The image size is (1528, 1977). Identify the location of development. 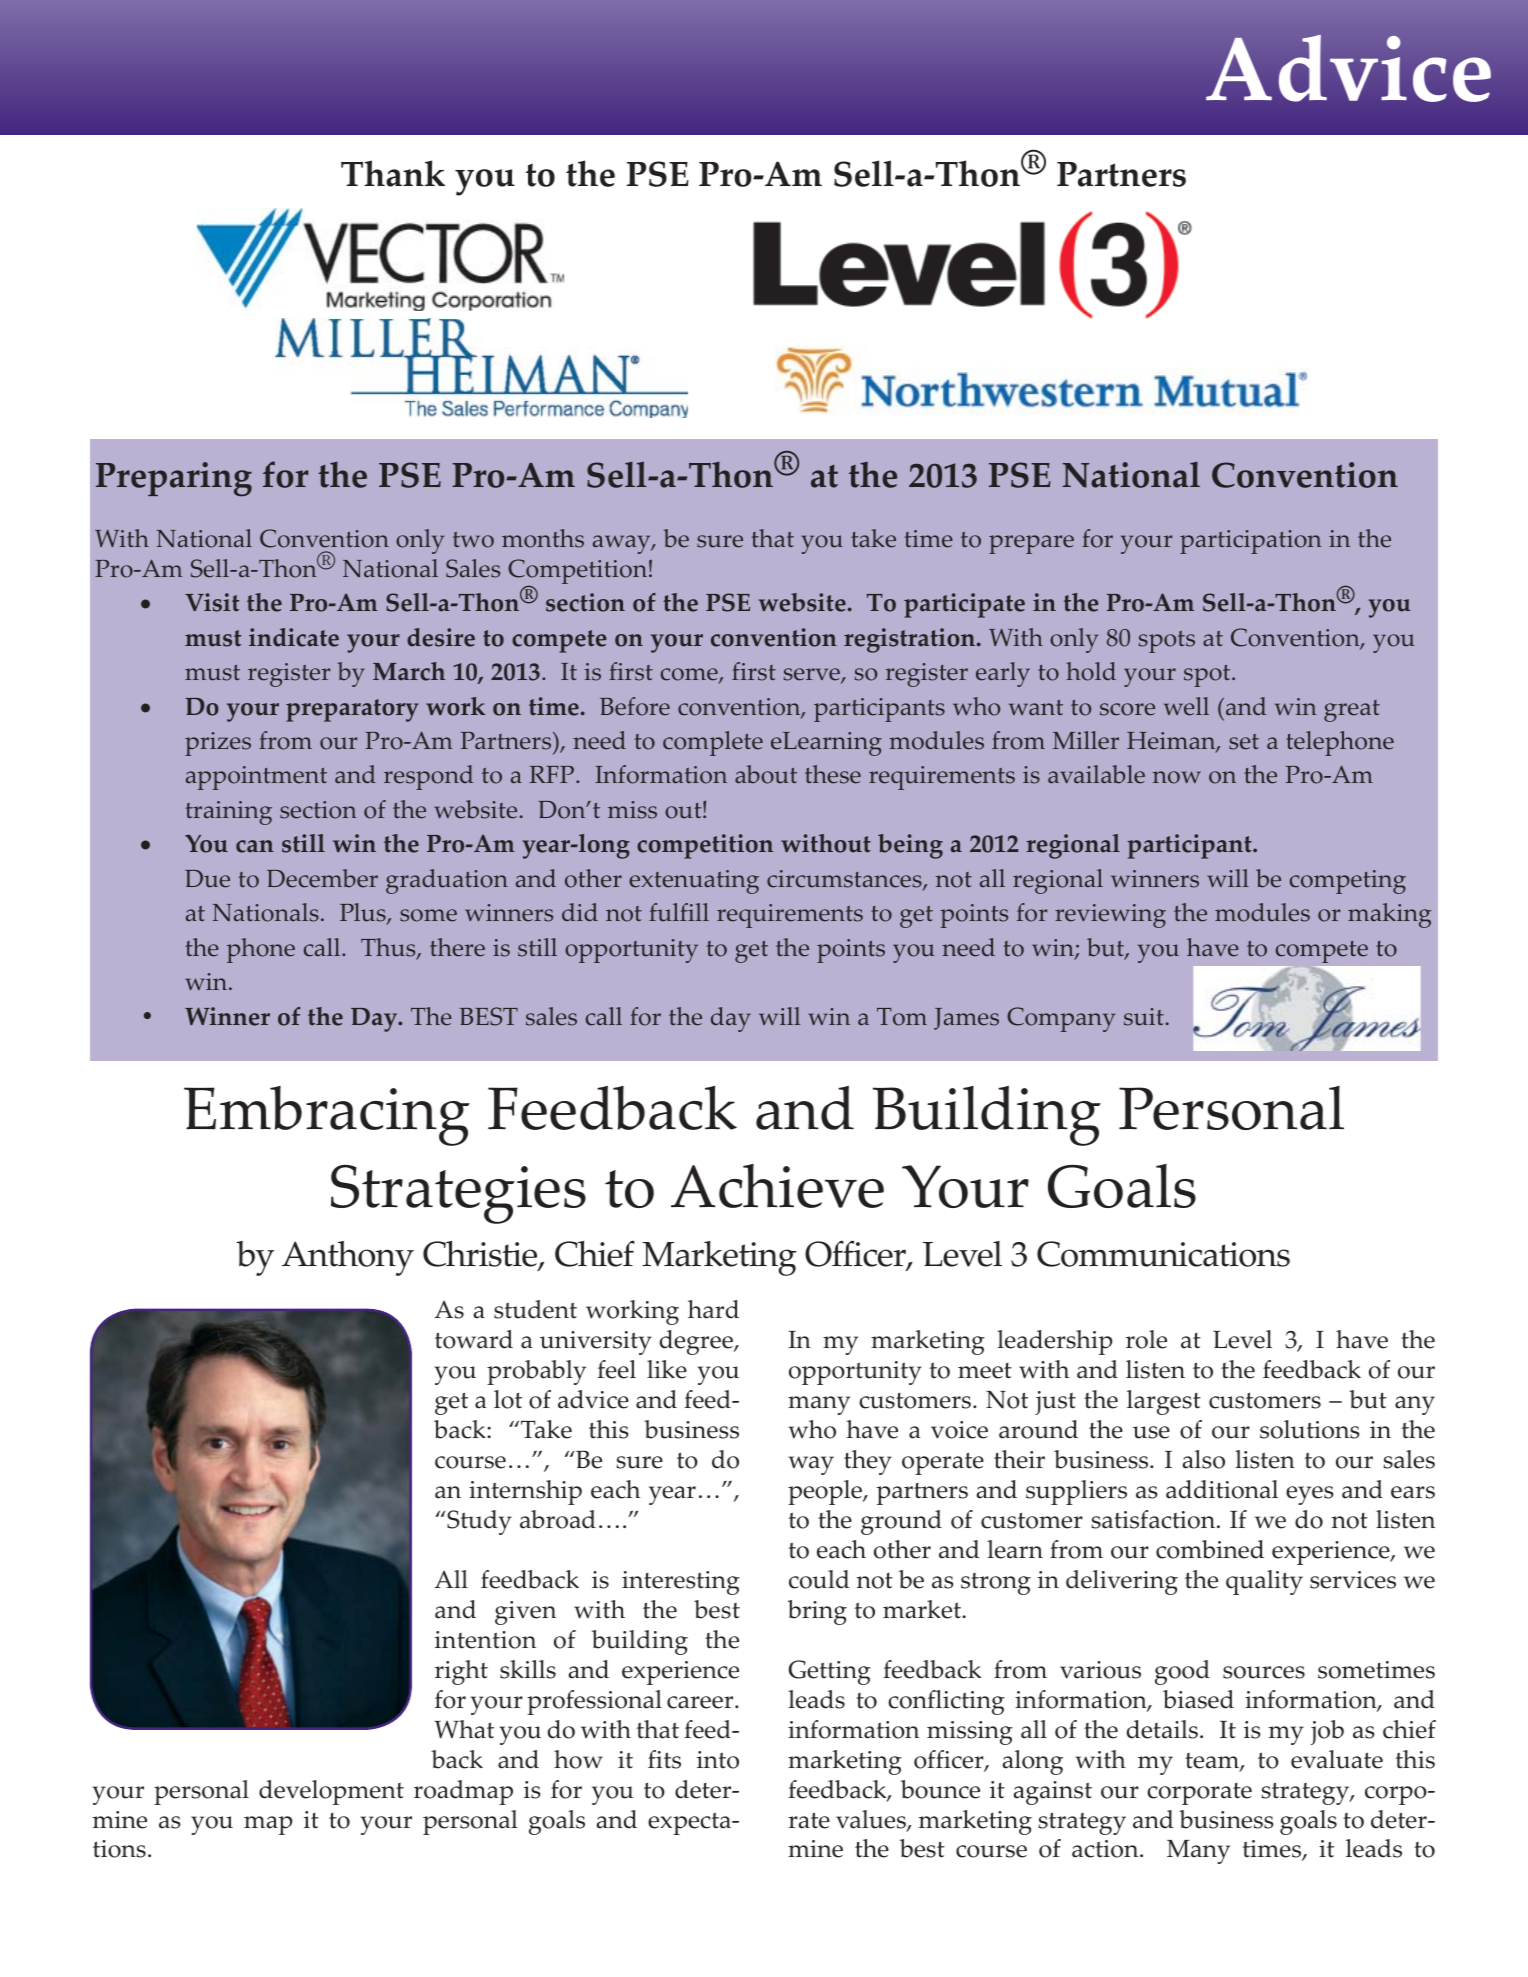
(331, 1792).
